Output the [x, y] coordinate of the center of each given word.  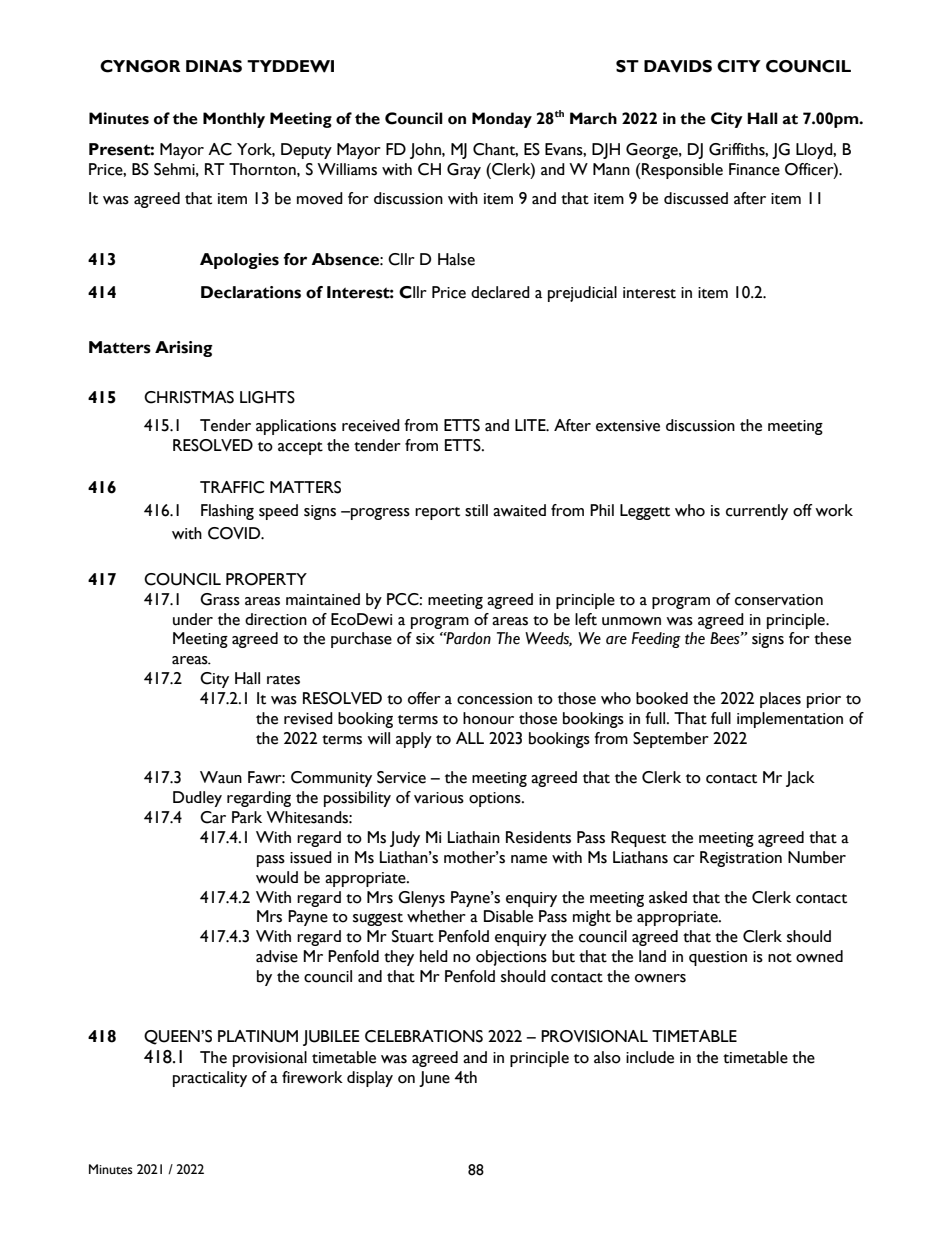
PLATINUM [258, 1036]
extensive [628, 426]
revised [308, 718]
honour [488, 718]
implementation [790, 720]
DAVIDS [678, 66]
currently [757, 512]
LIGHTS [267, 397]
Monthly [234, 120]
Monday [502, 120]
